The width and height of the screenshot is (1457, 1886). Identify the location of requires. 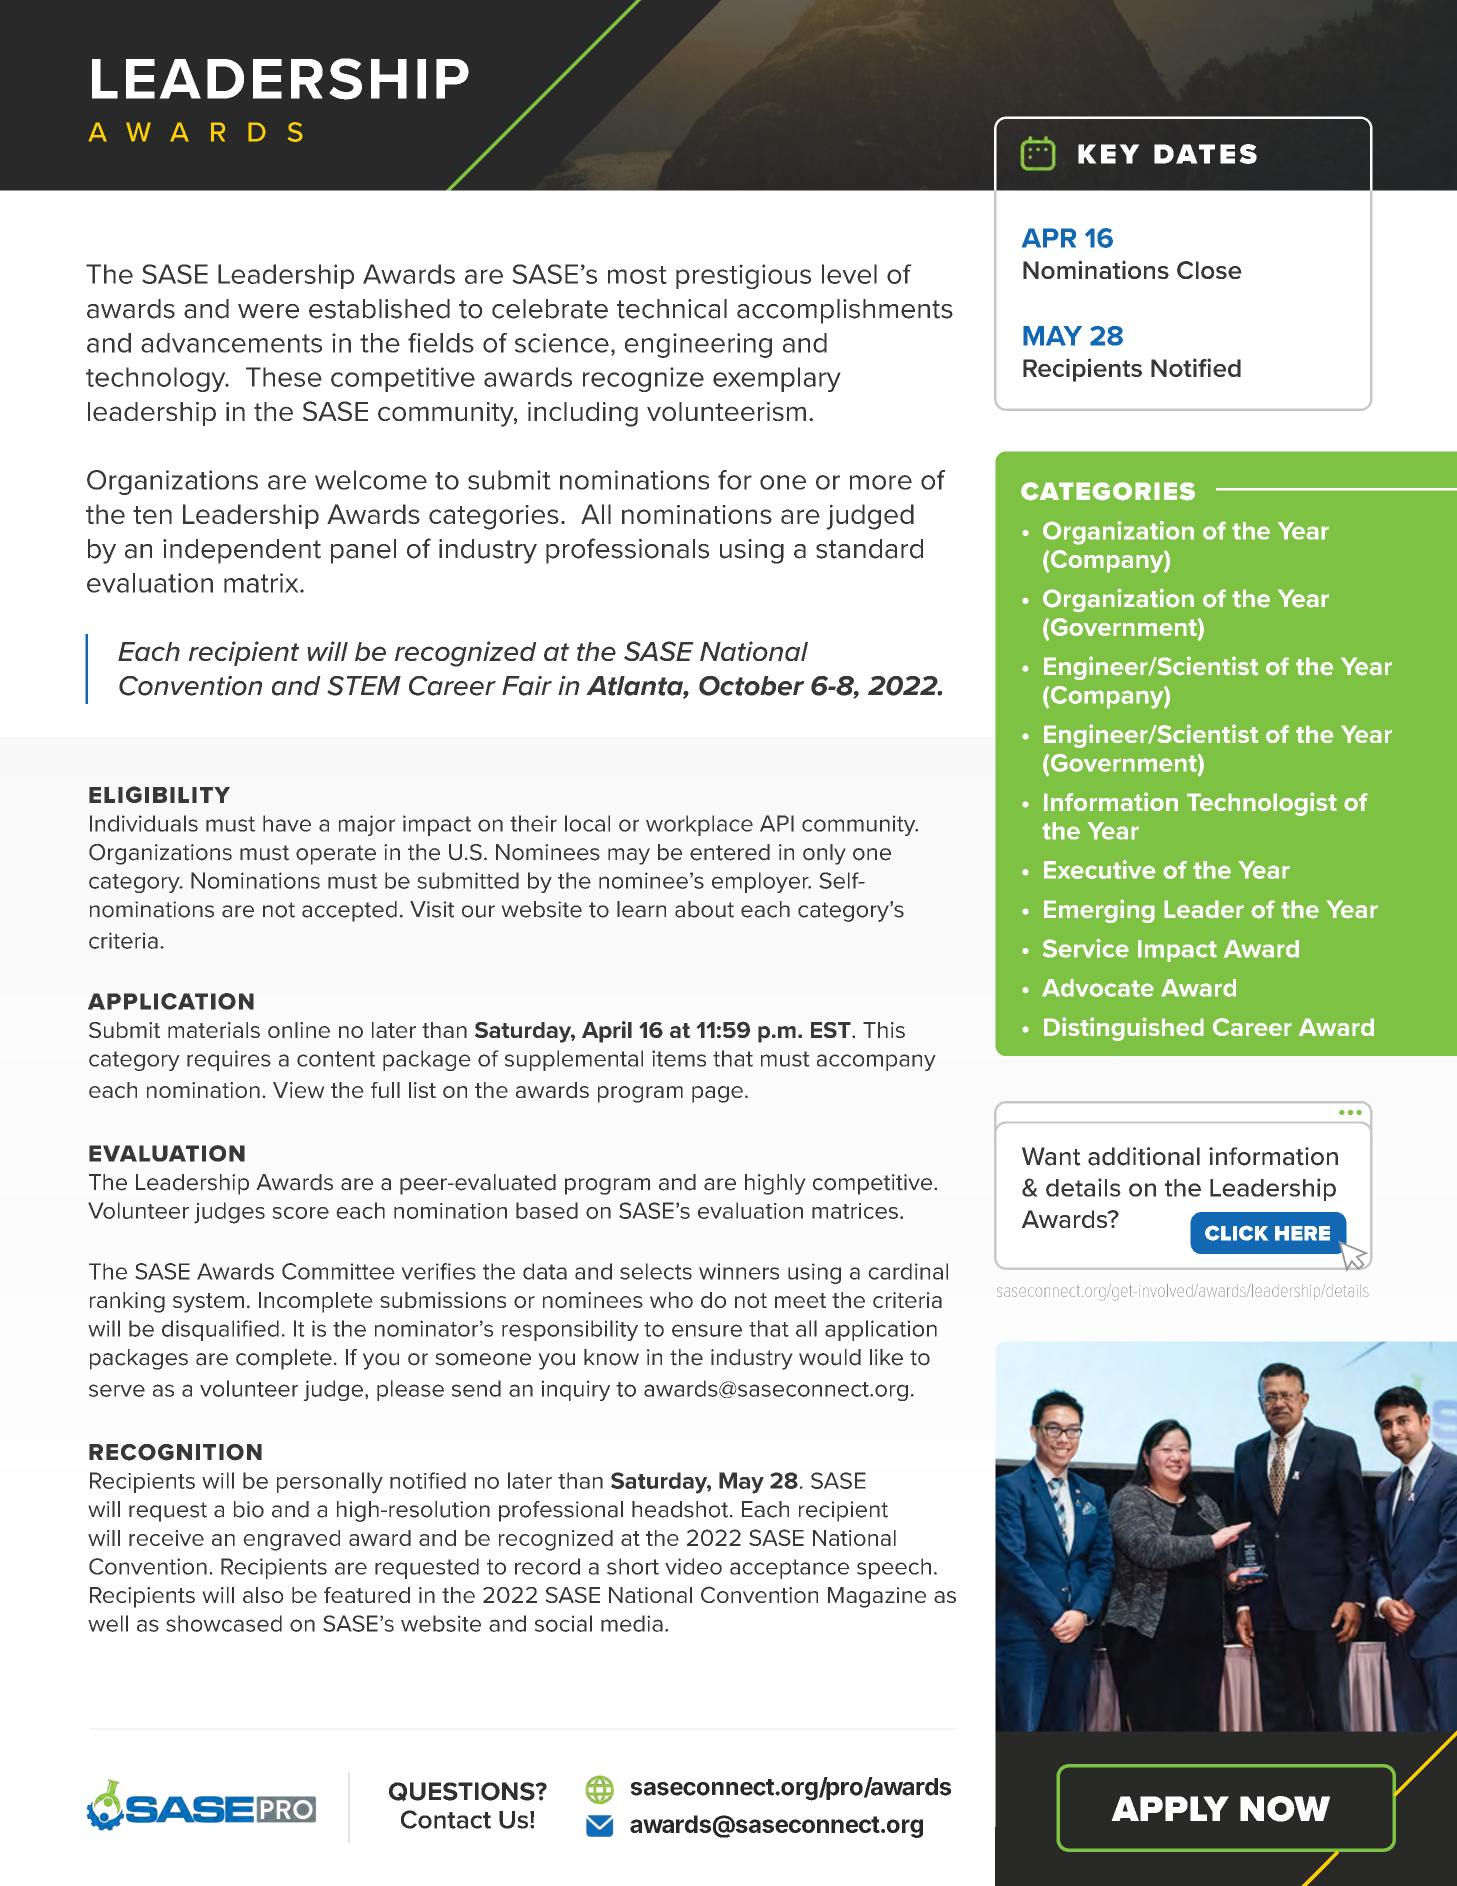
(229, 1060).
